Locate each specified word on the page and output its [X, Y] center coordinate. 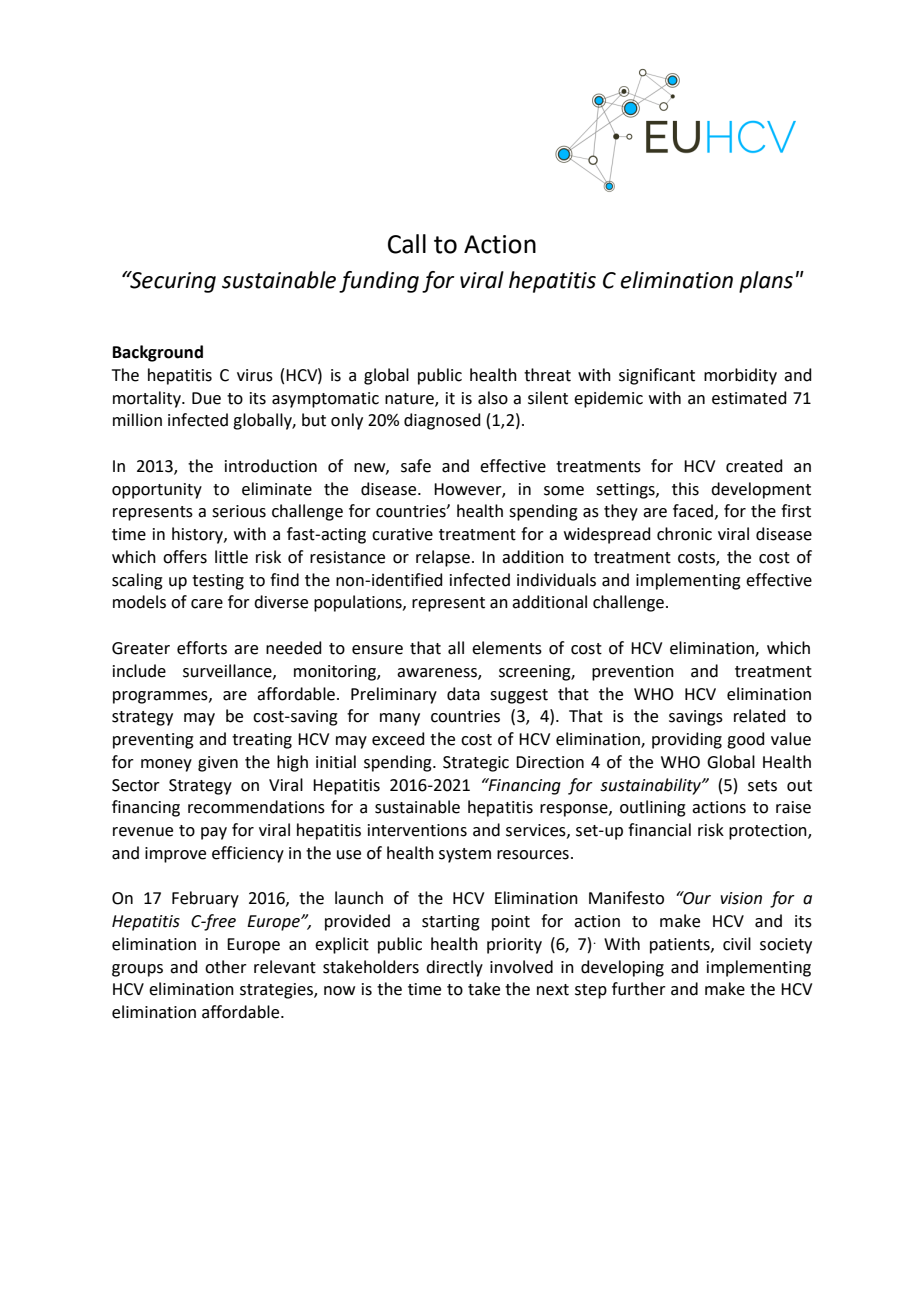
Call [407, 244]
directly [454, 968]
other [226, 967]
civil [737, 944]
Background [158, 353]
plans [766, 282]
